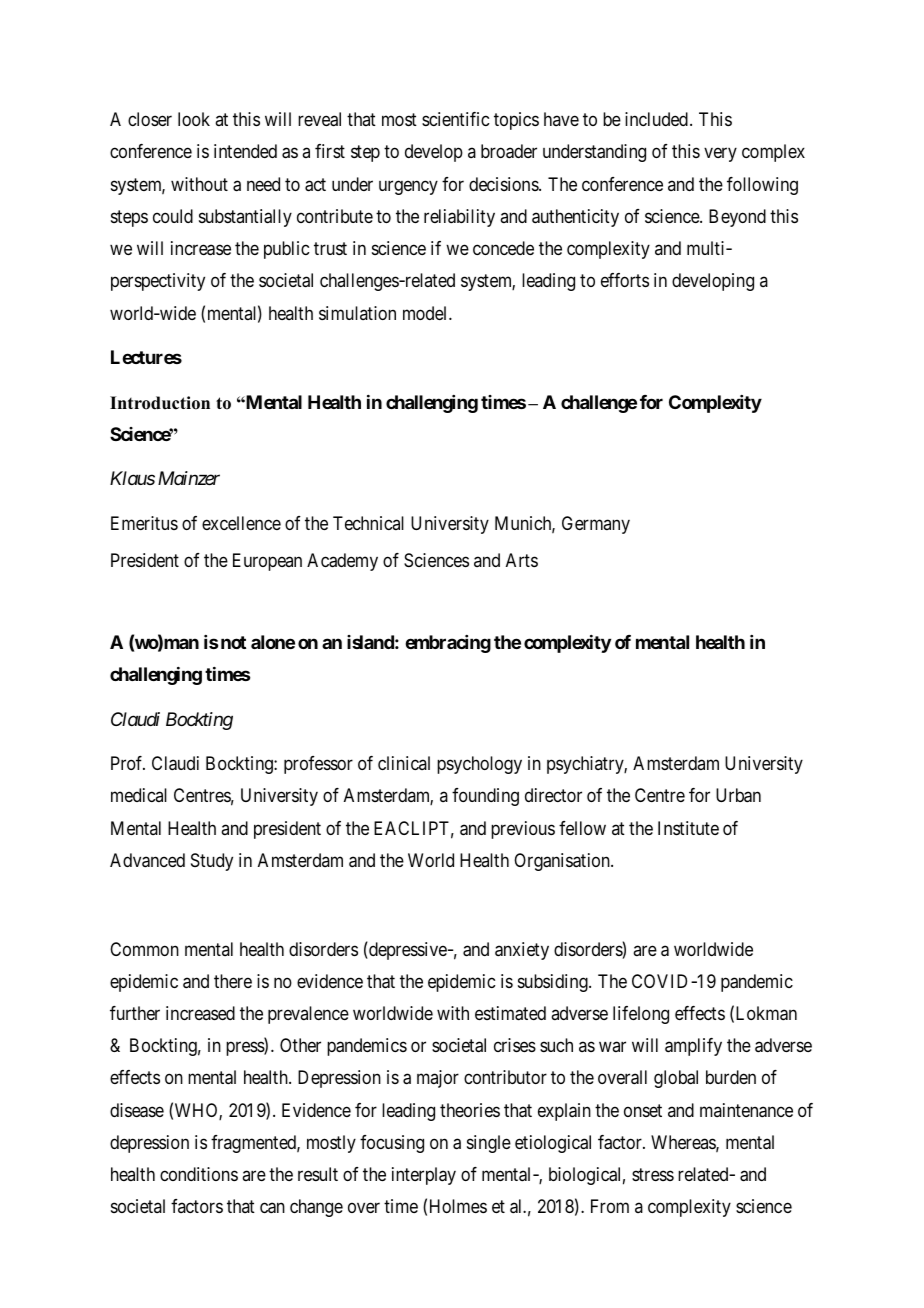 Image resolution: width=924 pixels, height=1308 pixels. I want to click on model, so click(426, 313).
